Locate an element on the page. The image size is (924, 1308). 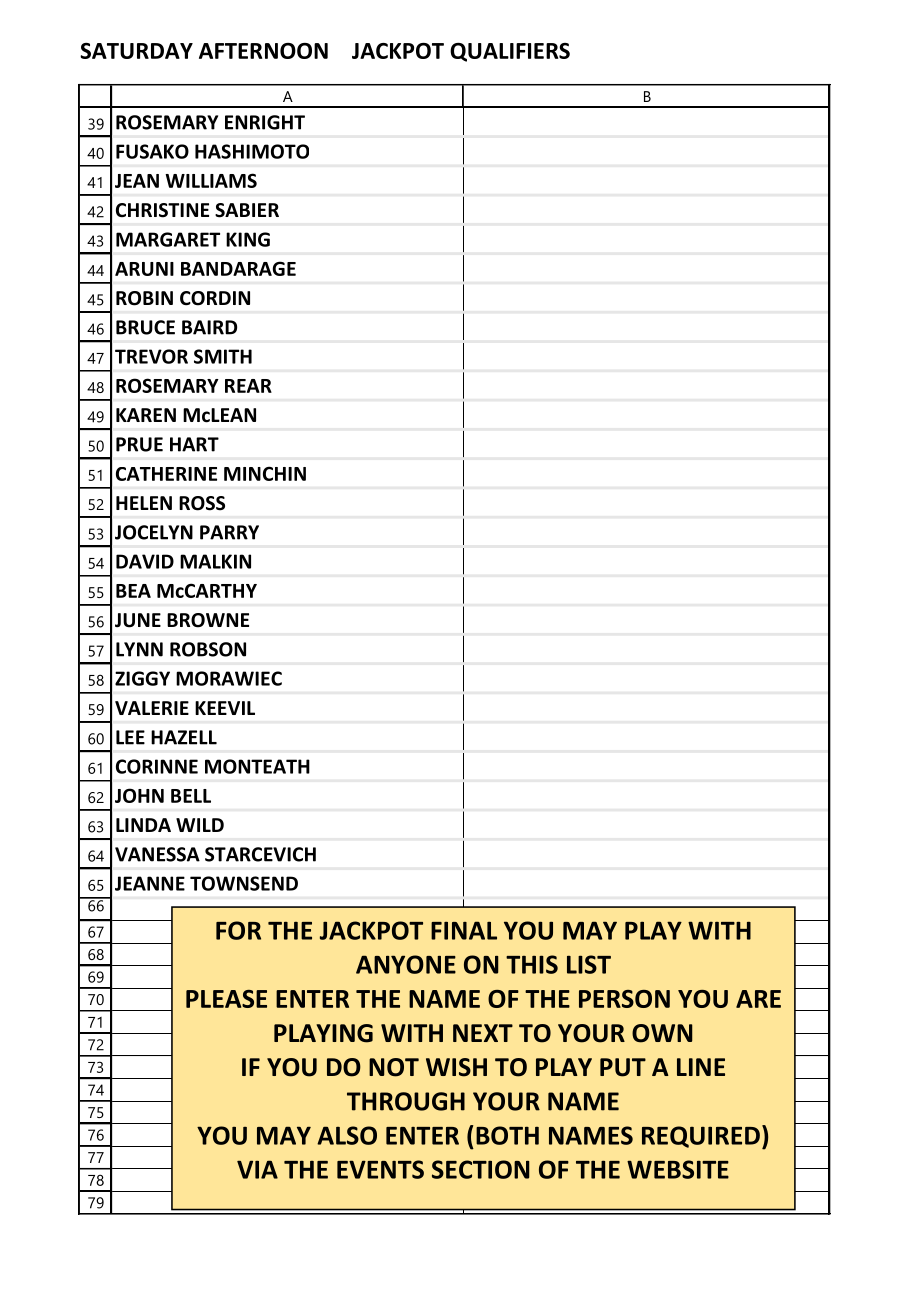
FINAL is located at coordinates (464, 930).
